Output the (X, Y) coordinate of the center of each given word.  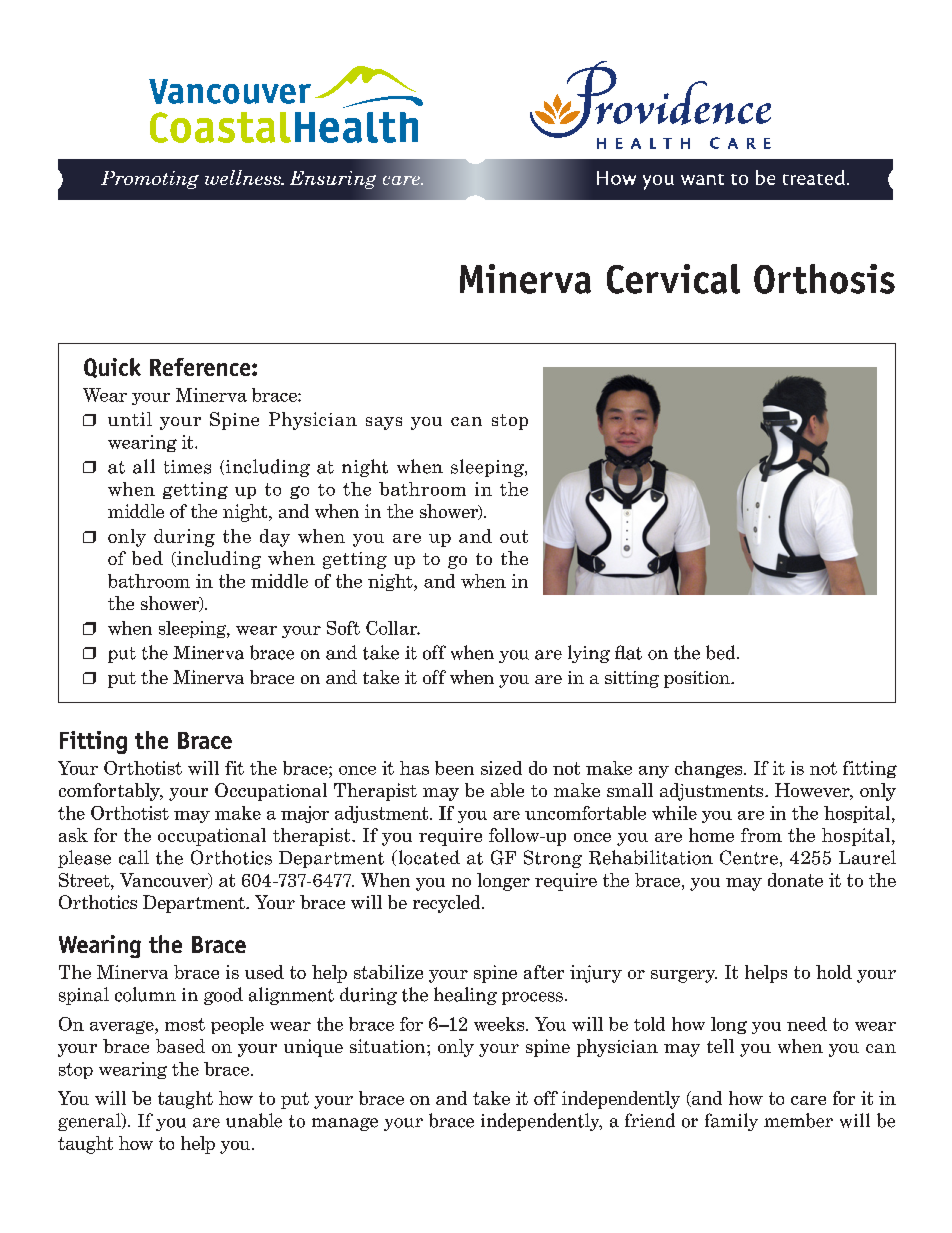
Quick (112, 368)
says (384, 423)
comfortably (110, 792)
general (90, 1122)
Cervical (673, 279)
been (454, 768)
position (698, 679)
